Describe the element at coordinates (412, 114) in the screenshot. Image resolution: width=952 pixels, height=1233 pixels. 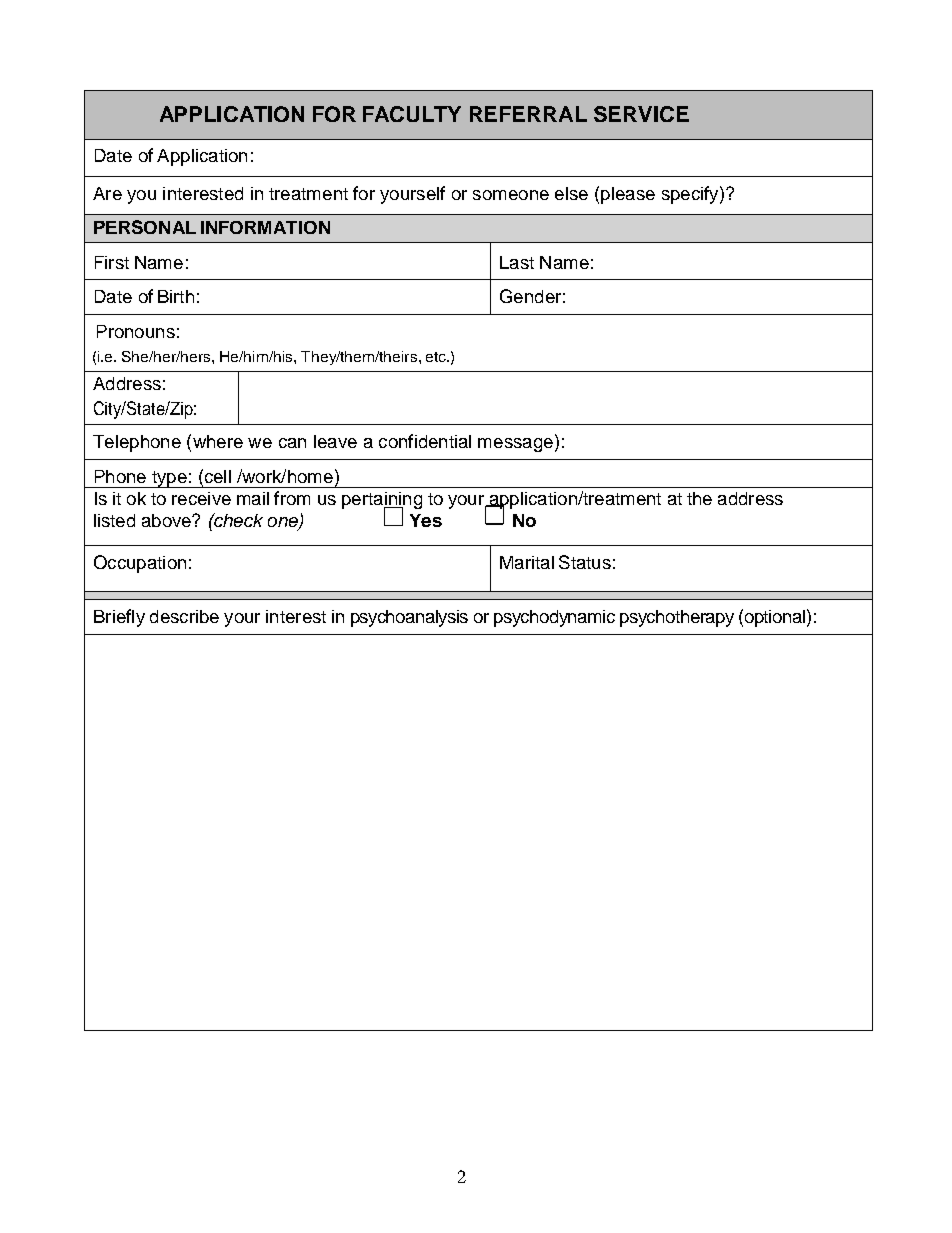
I see `FACULTY` at that location.
